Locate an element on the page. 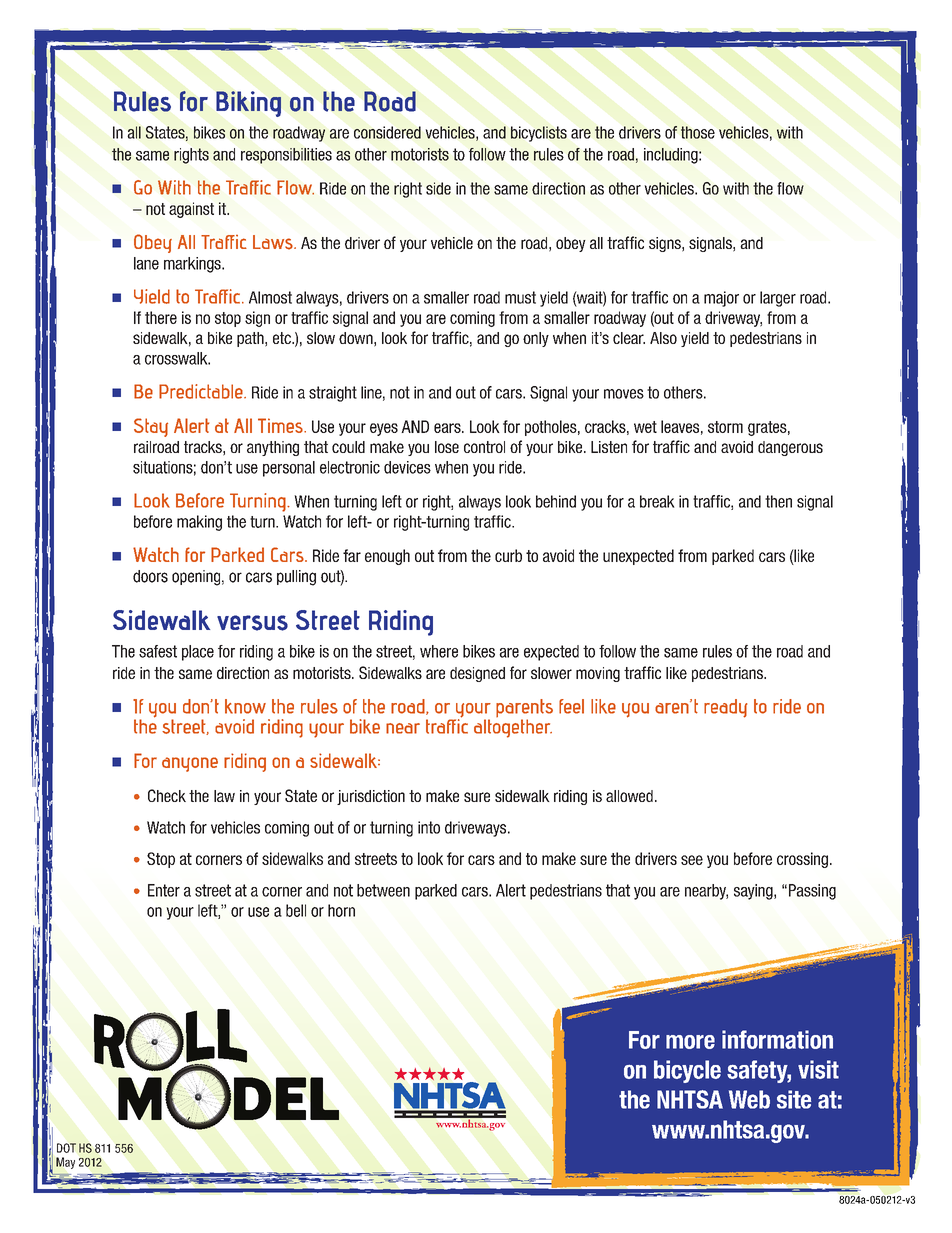 The height and width of the document is (1233, 952). more is located at coordinates (690, 1042).
